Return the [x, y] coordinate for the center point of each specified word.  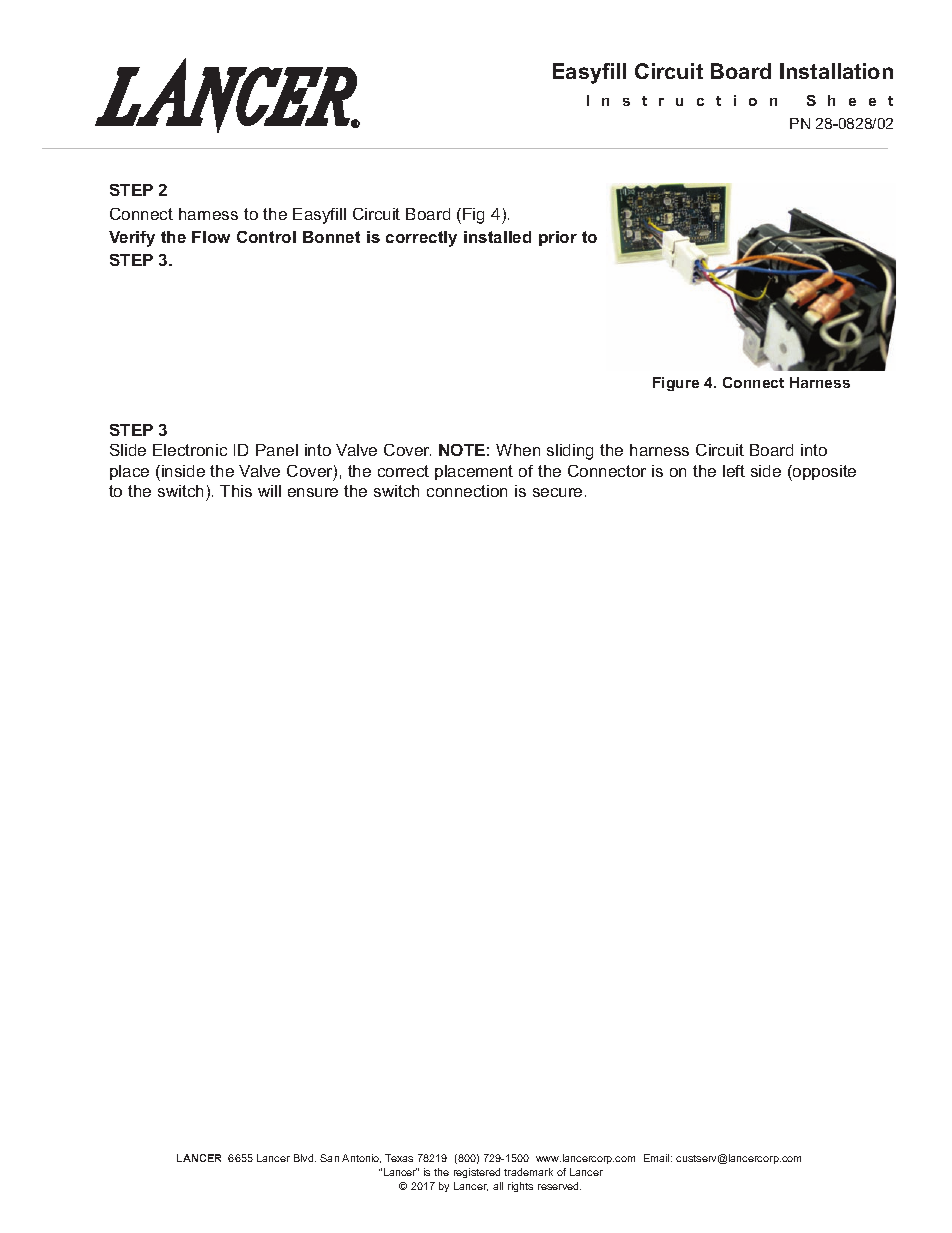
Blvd [305, 1158]
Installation [836, 71]
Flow [211, 237]
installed [497, 237]
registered [477, 1173]
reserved [559, 1186]
